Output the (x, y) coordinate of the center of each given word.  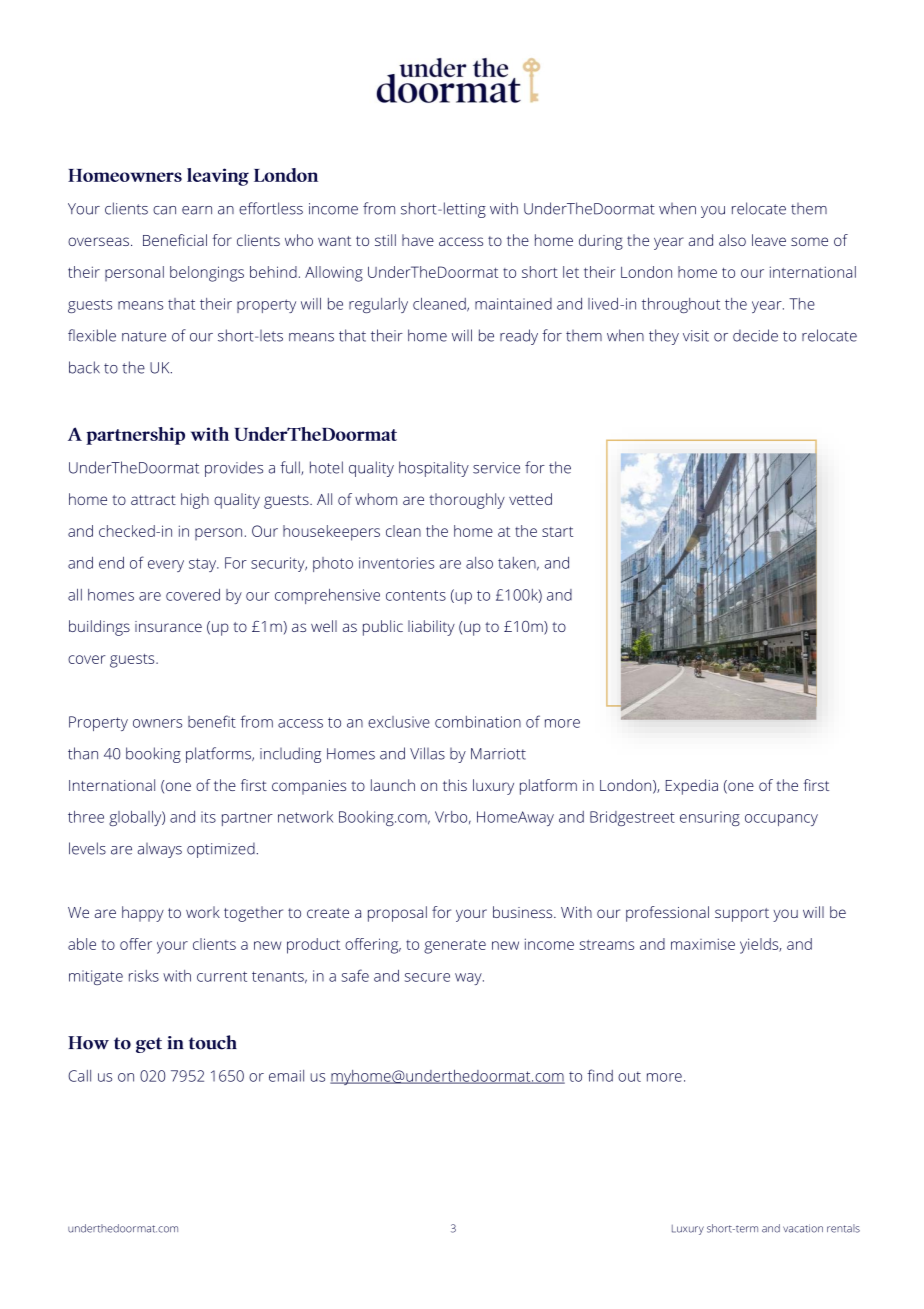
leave (769, 240)
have (418, 240)
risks (144, 976)
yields (760, 946)
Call (79, 1076)
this (455, 785)
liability (431, 628)
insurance (168, 626)
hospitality (434, 469)
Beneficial (175, 240)
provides (234, 469)
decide (755, 335)
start (557, 532)
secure (427, 977)
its (208, 817)
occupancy (781, 820)
